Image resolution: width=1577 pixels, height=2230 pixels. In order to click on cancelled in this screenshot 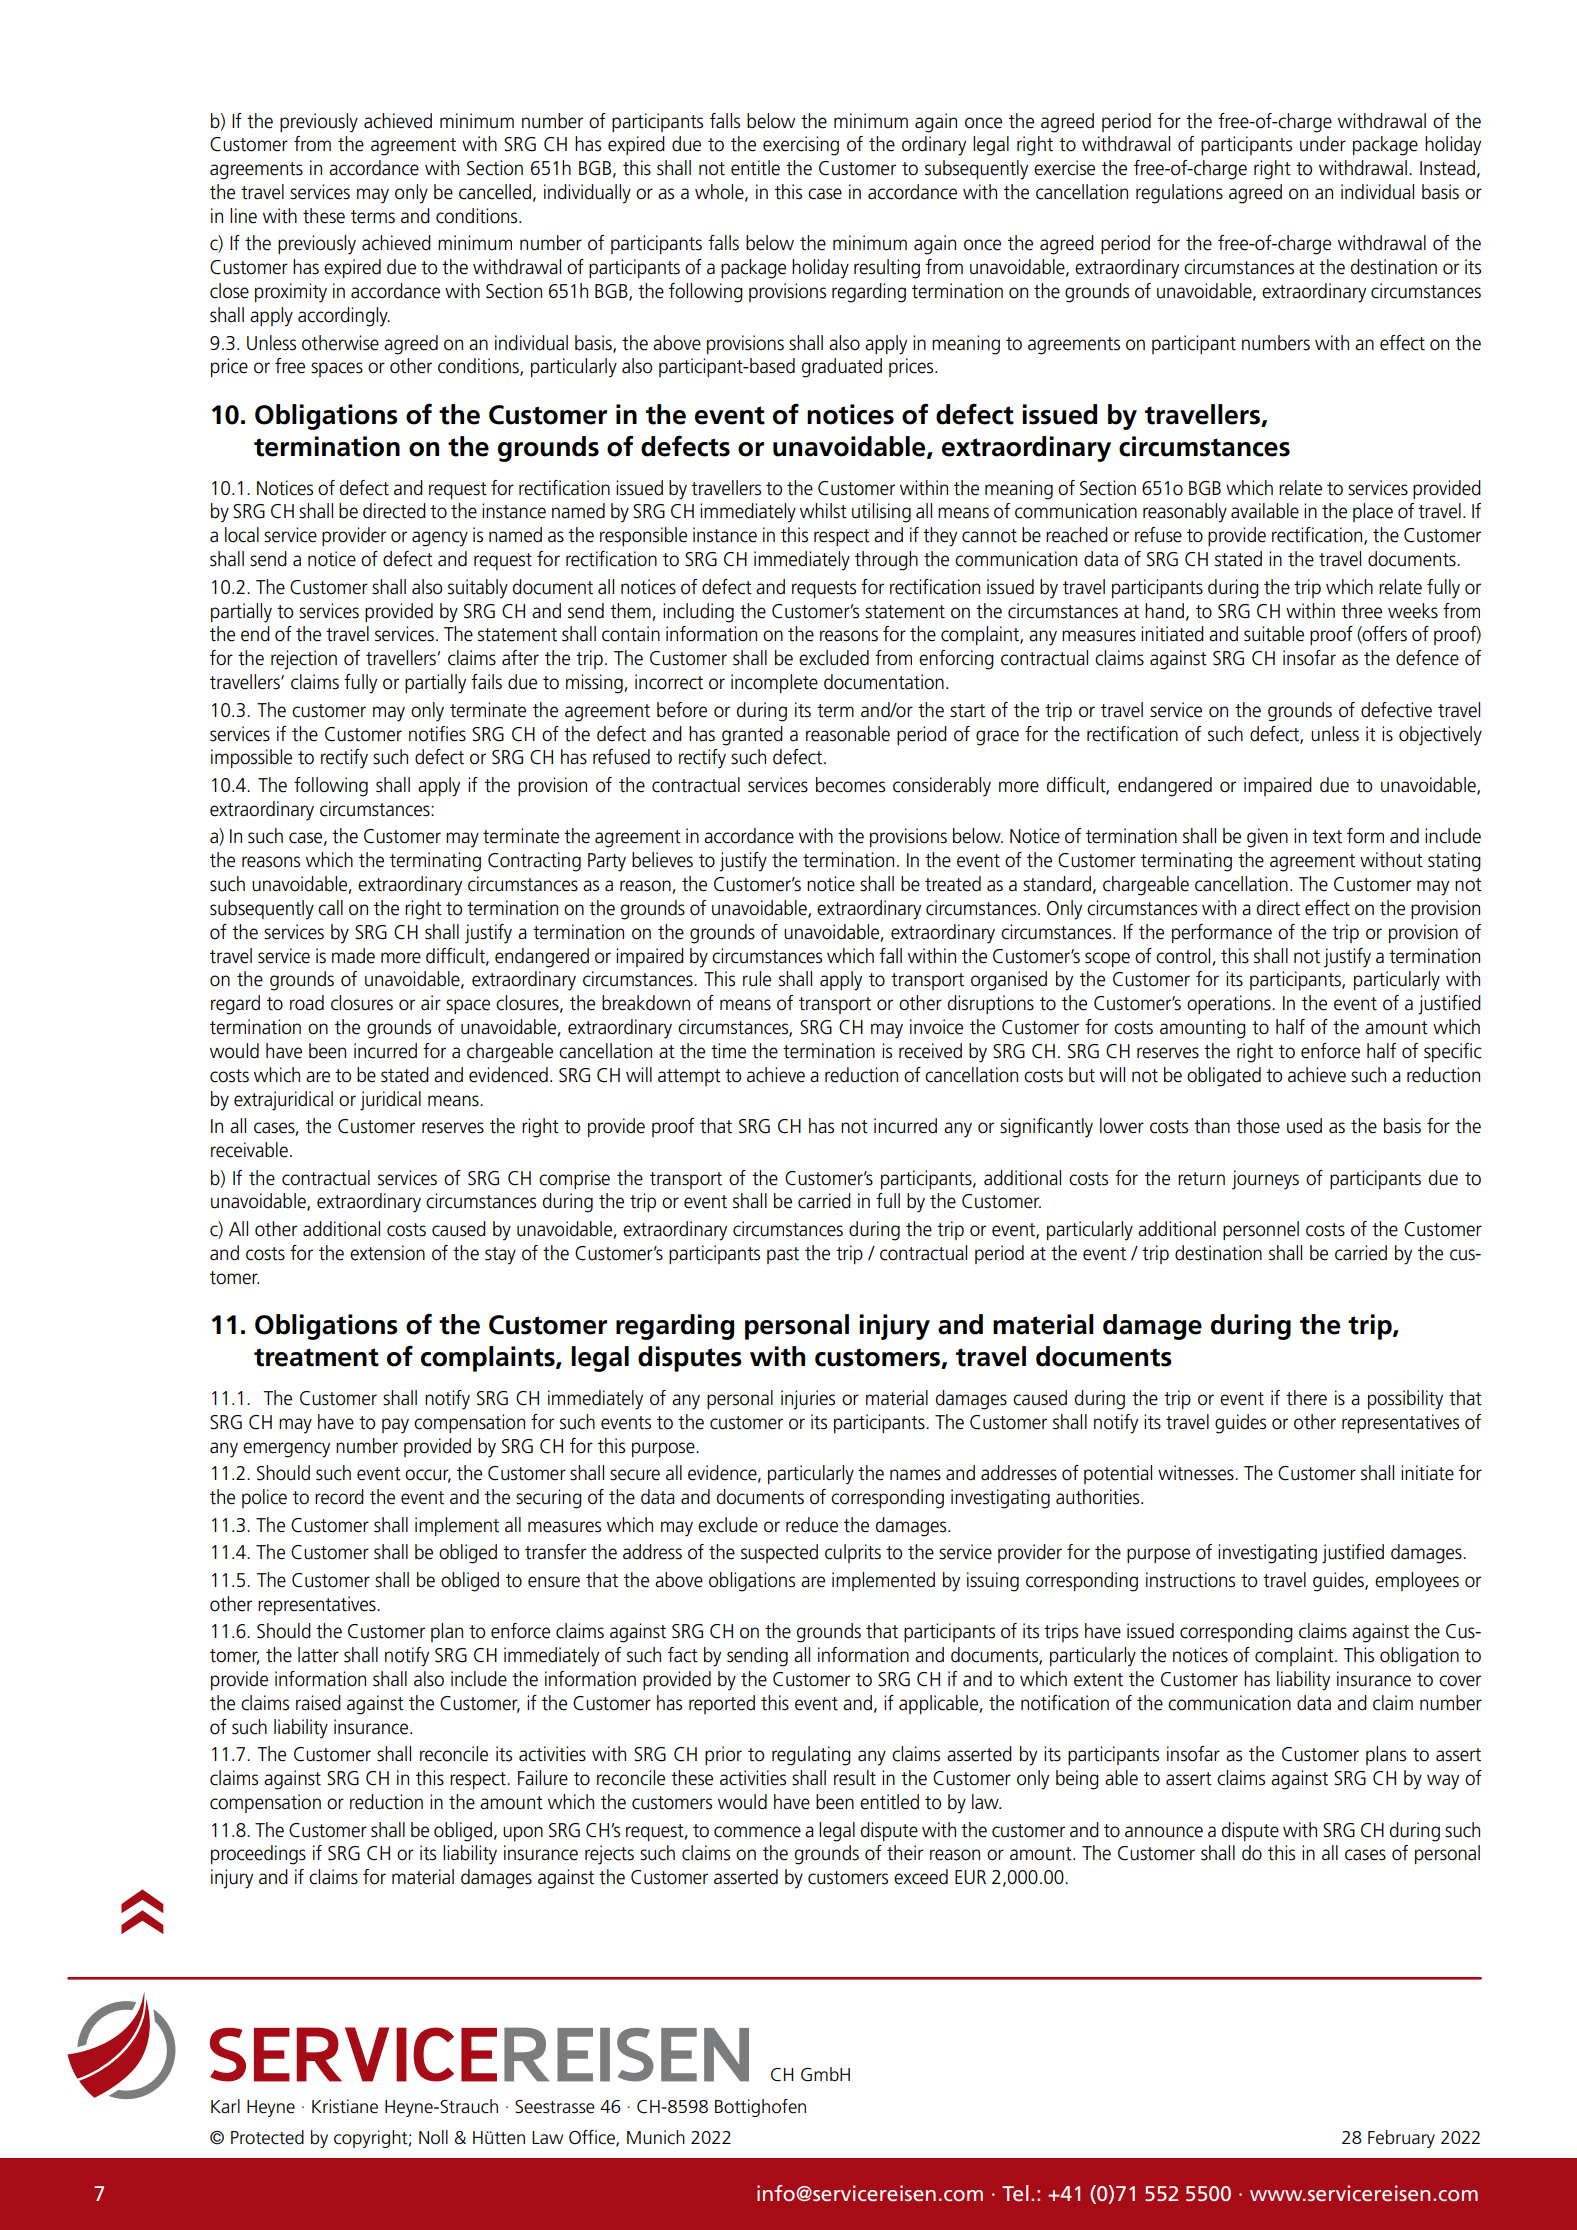, I will do `click(495, 192)`.
